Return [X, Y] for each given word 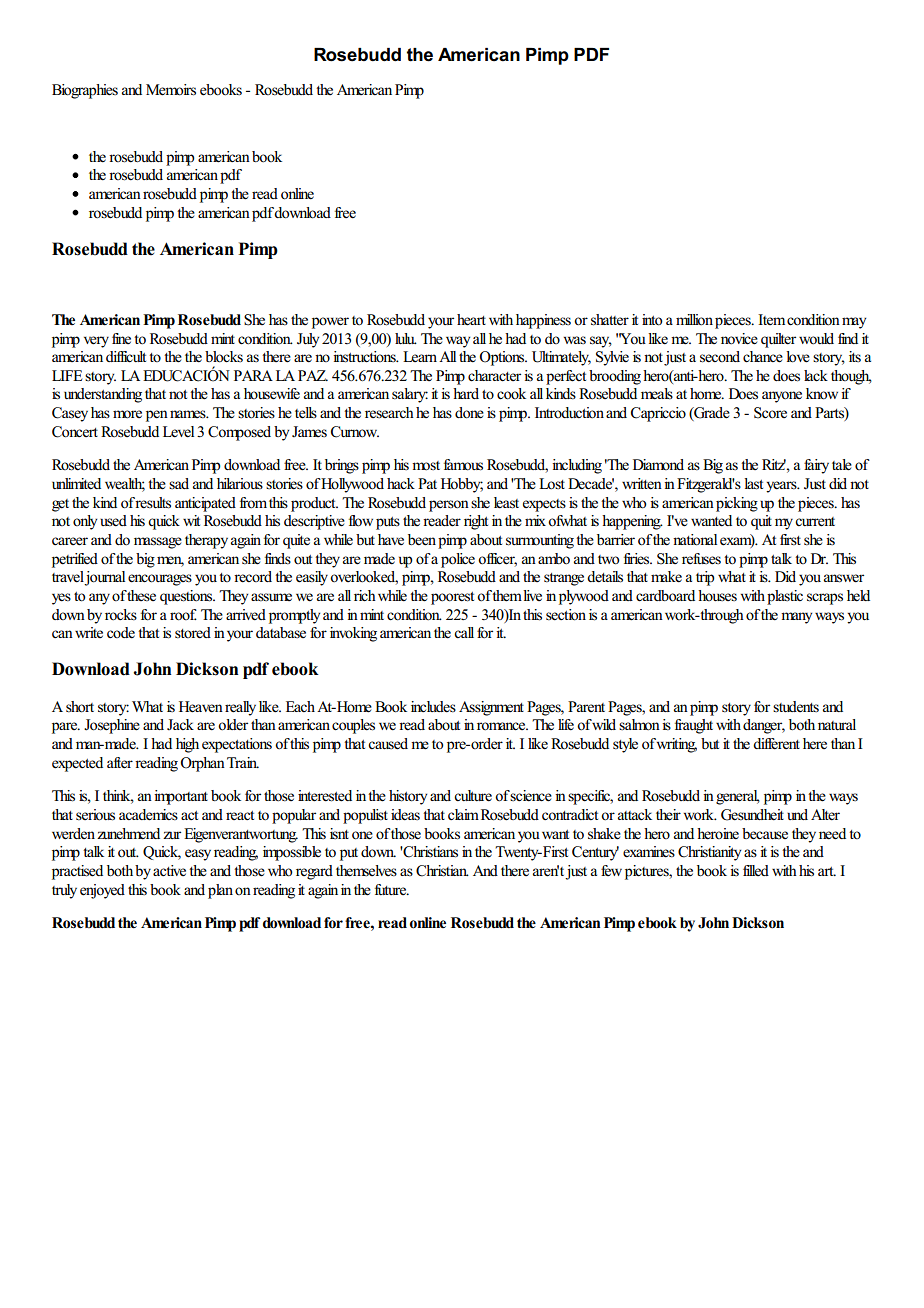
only [85, 522]
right [476, 522]
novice [739, 339]
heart [471, 320]
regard [314, 872]
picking [737, 504]
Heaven [201, 707]
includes [433, 707]
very [96, 342]
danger [764, 726]
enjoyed [102, 891]
